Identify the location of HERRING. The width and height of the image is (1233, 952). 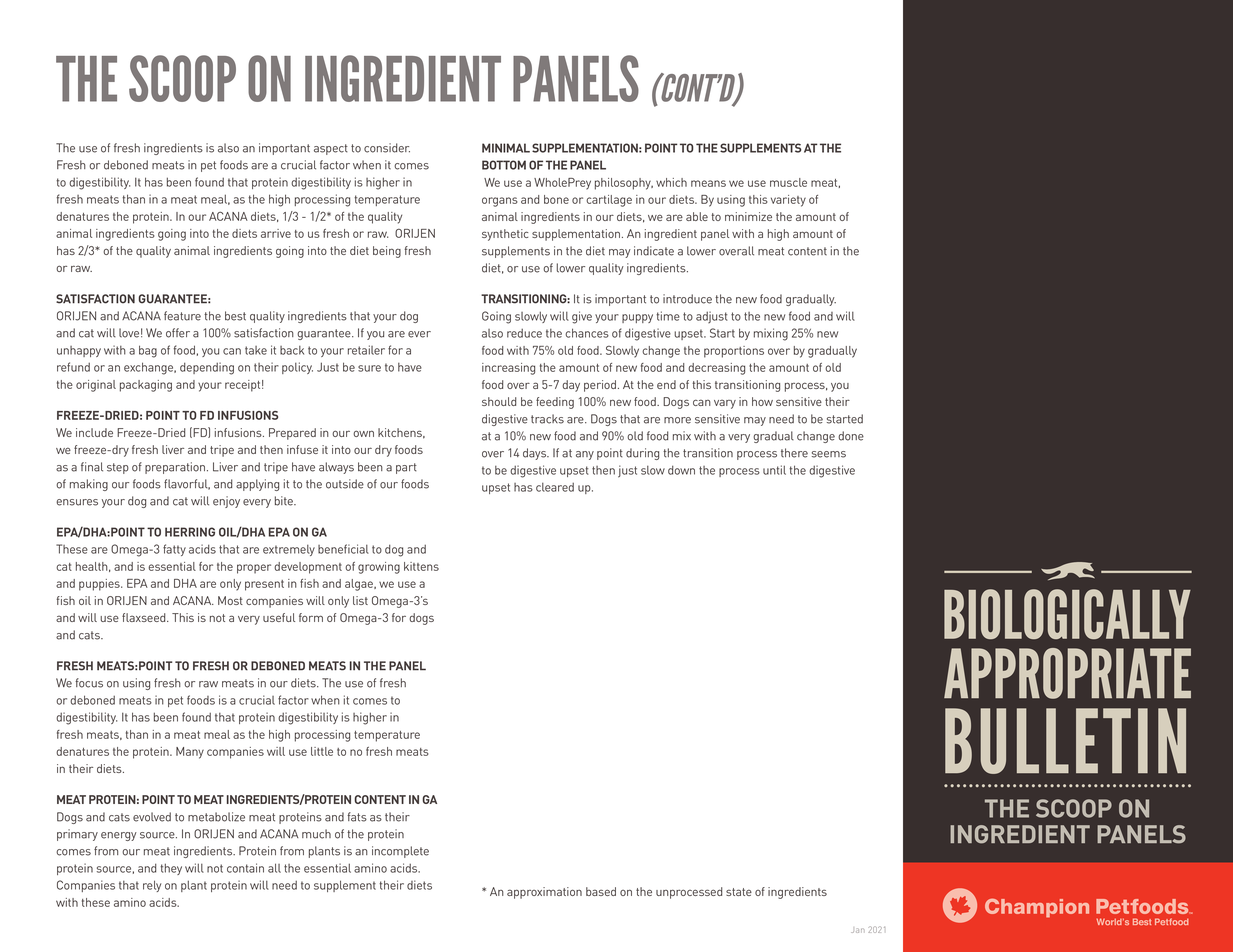
(190, 532).
